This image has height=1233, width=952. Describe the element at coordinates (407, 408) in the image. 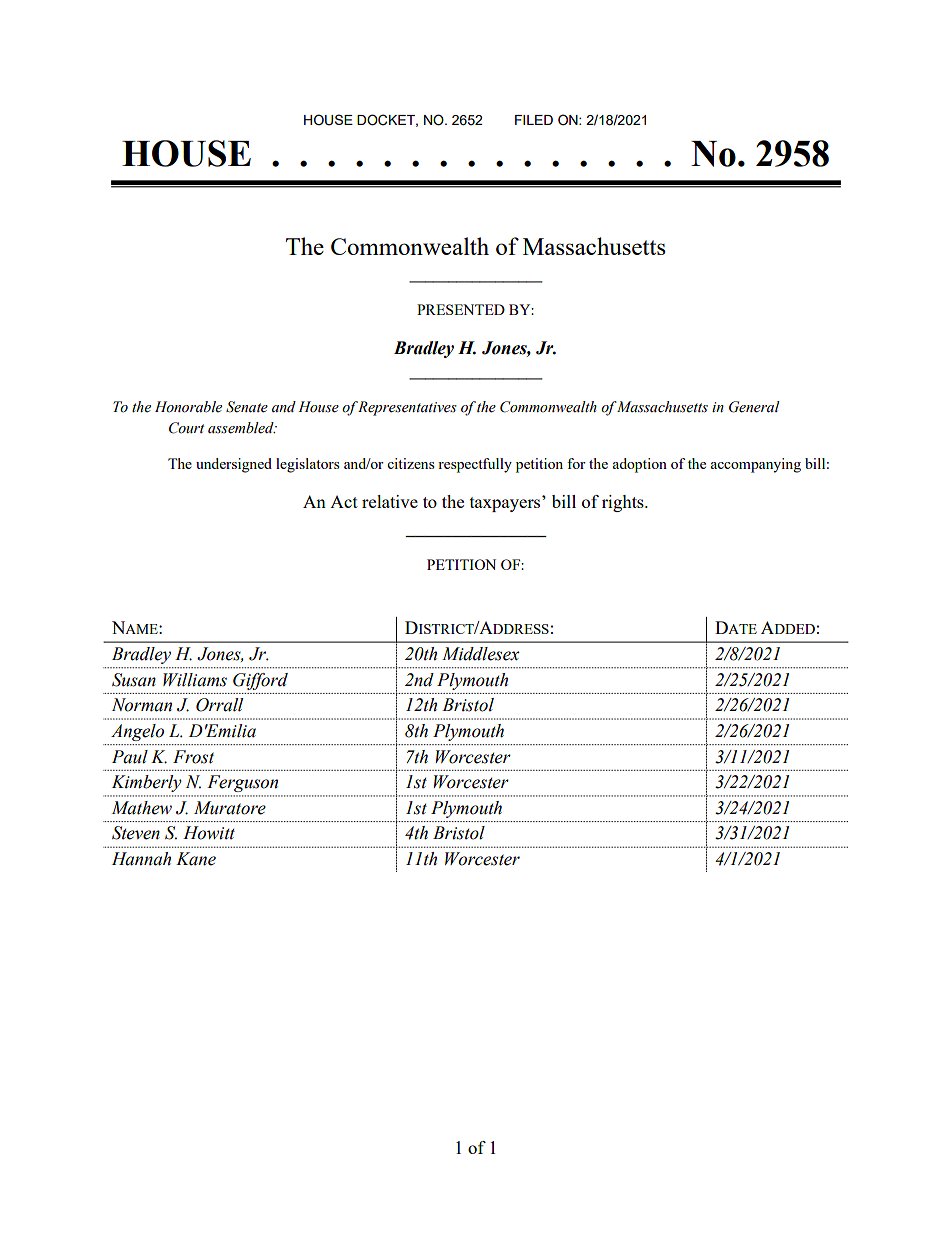

I see `Representatives` at that location.
